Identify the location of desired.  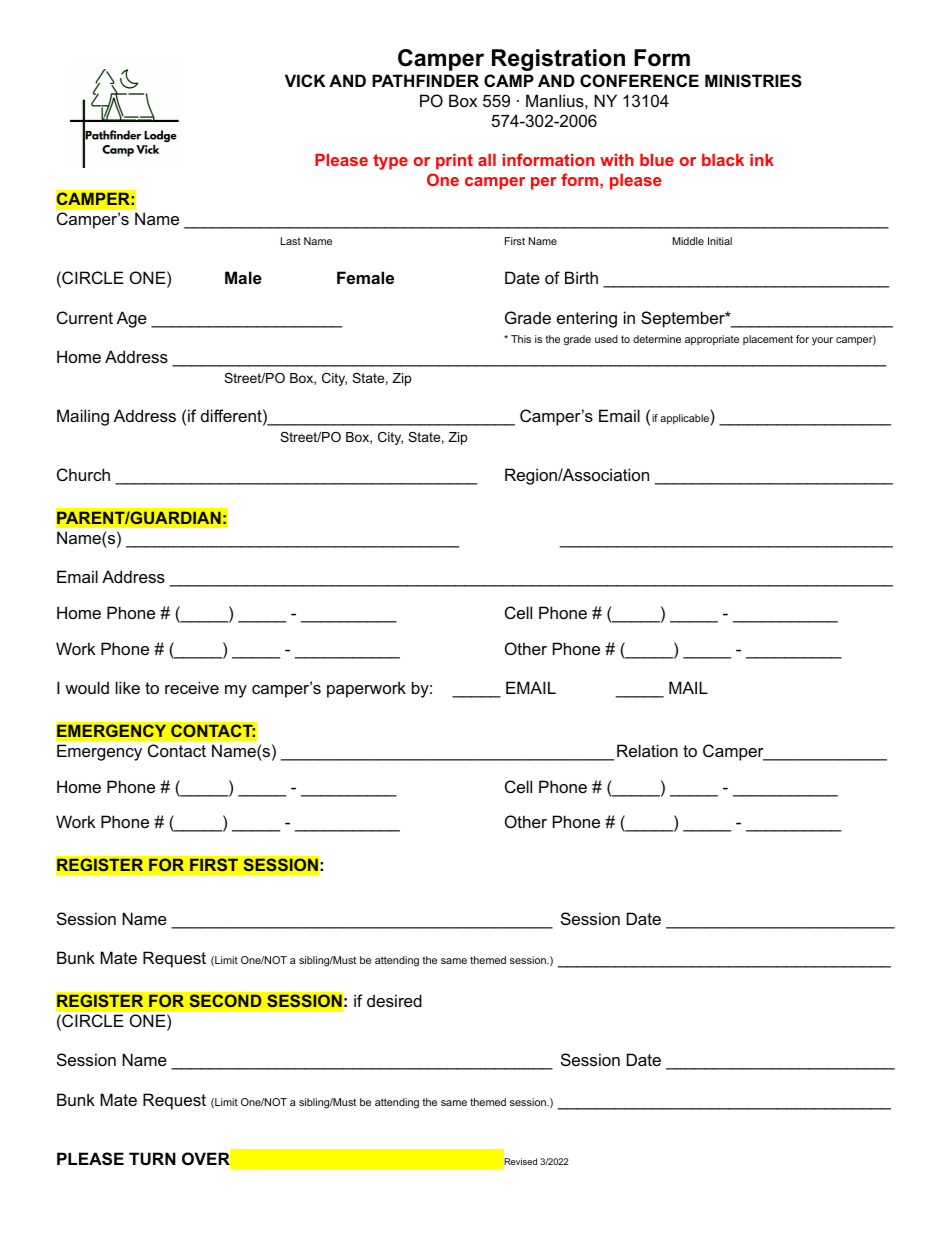
(394, 1000).
